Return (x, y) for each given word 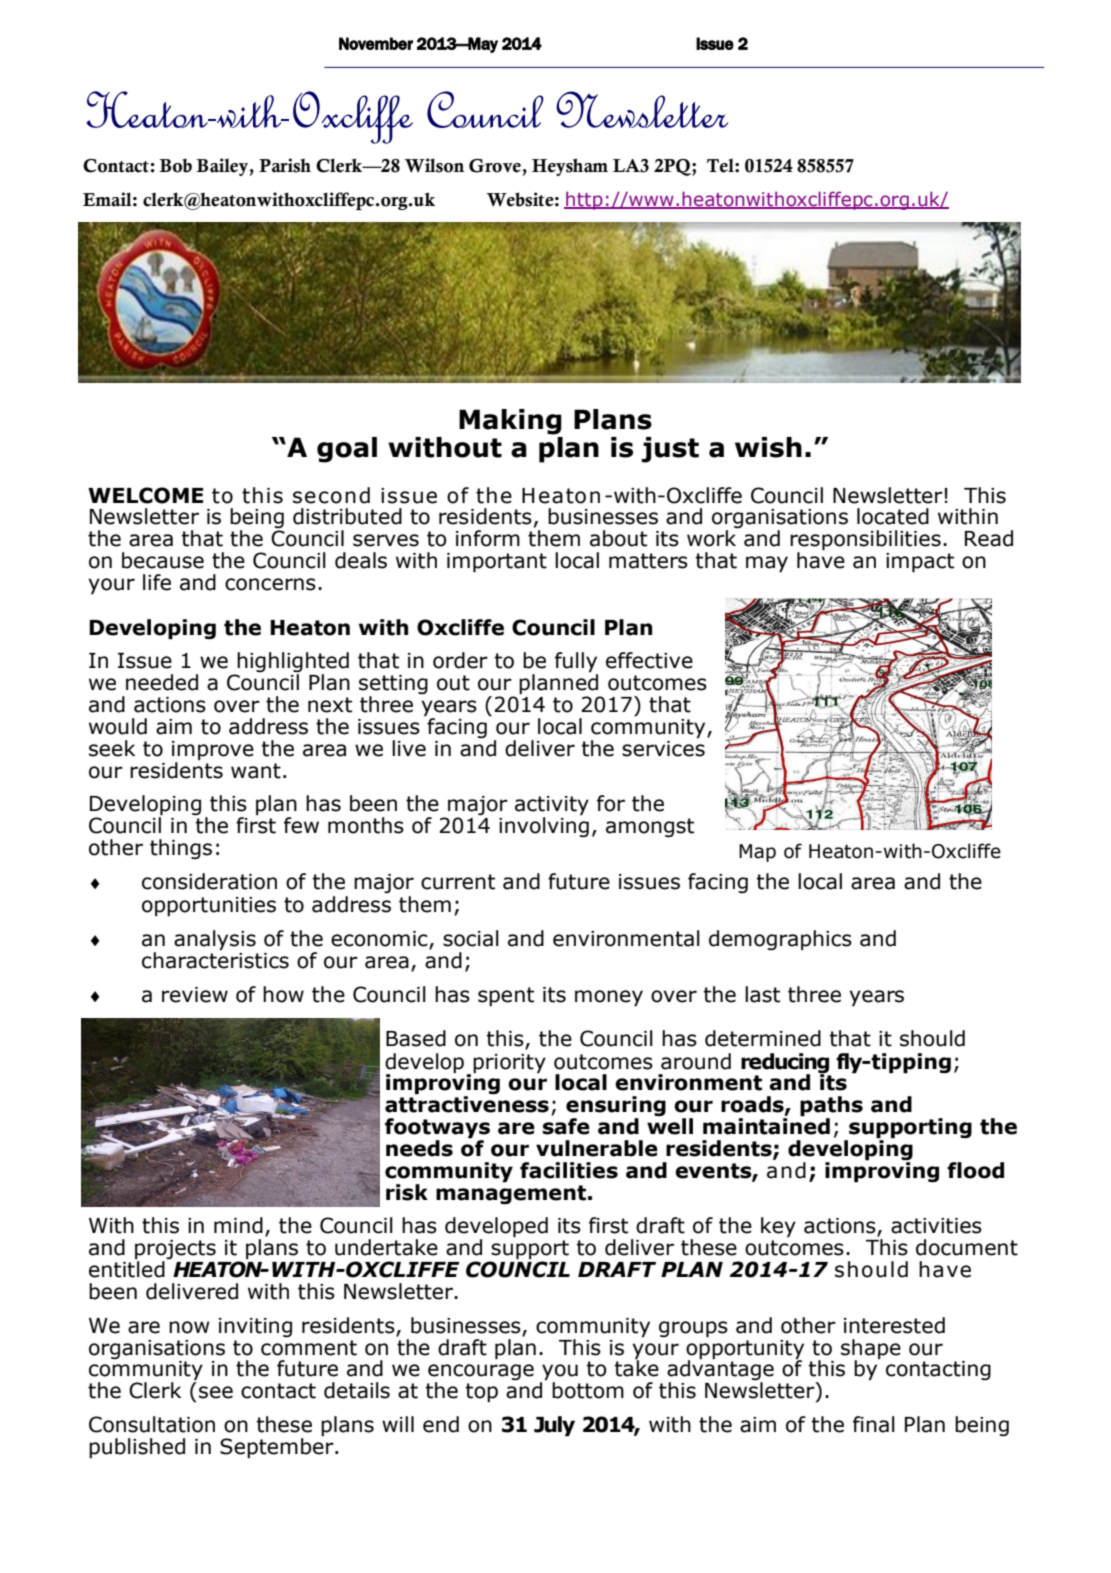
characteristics (215, 959)
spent (506, 996)
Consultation (152, 1424)
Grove (495, 166)
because (163, 560)
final (874, 1424)
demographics (780, 940)
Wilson (434, 165)
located (893, 516)
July (554, 1426)
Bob (175, 165)
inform (488, 538)
